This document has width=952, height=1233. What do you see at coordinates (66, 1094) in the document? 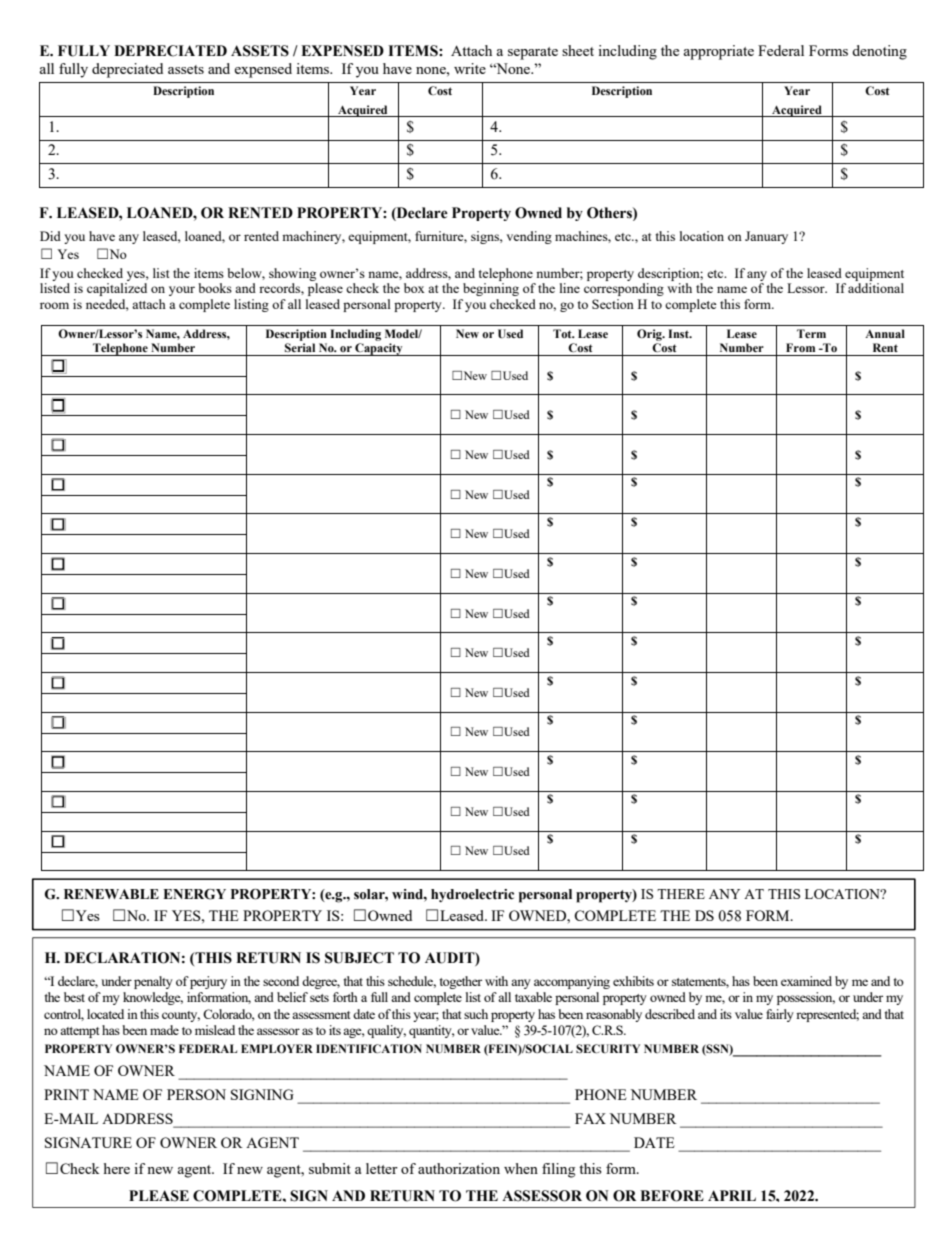
I see `PRINT` at bounding box center [66, 1094].
